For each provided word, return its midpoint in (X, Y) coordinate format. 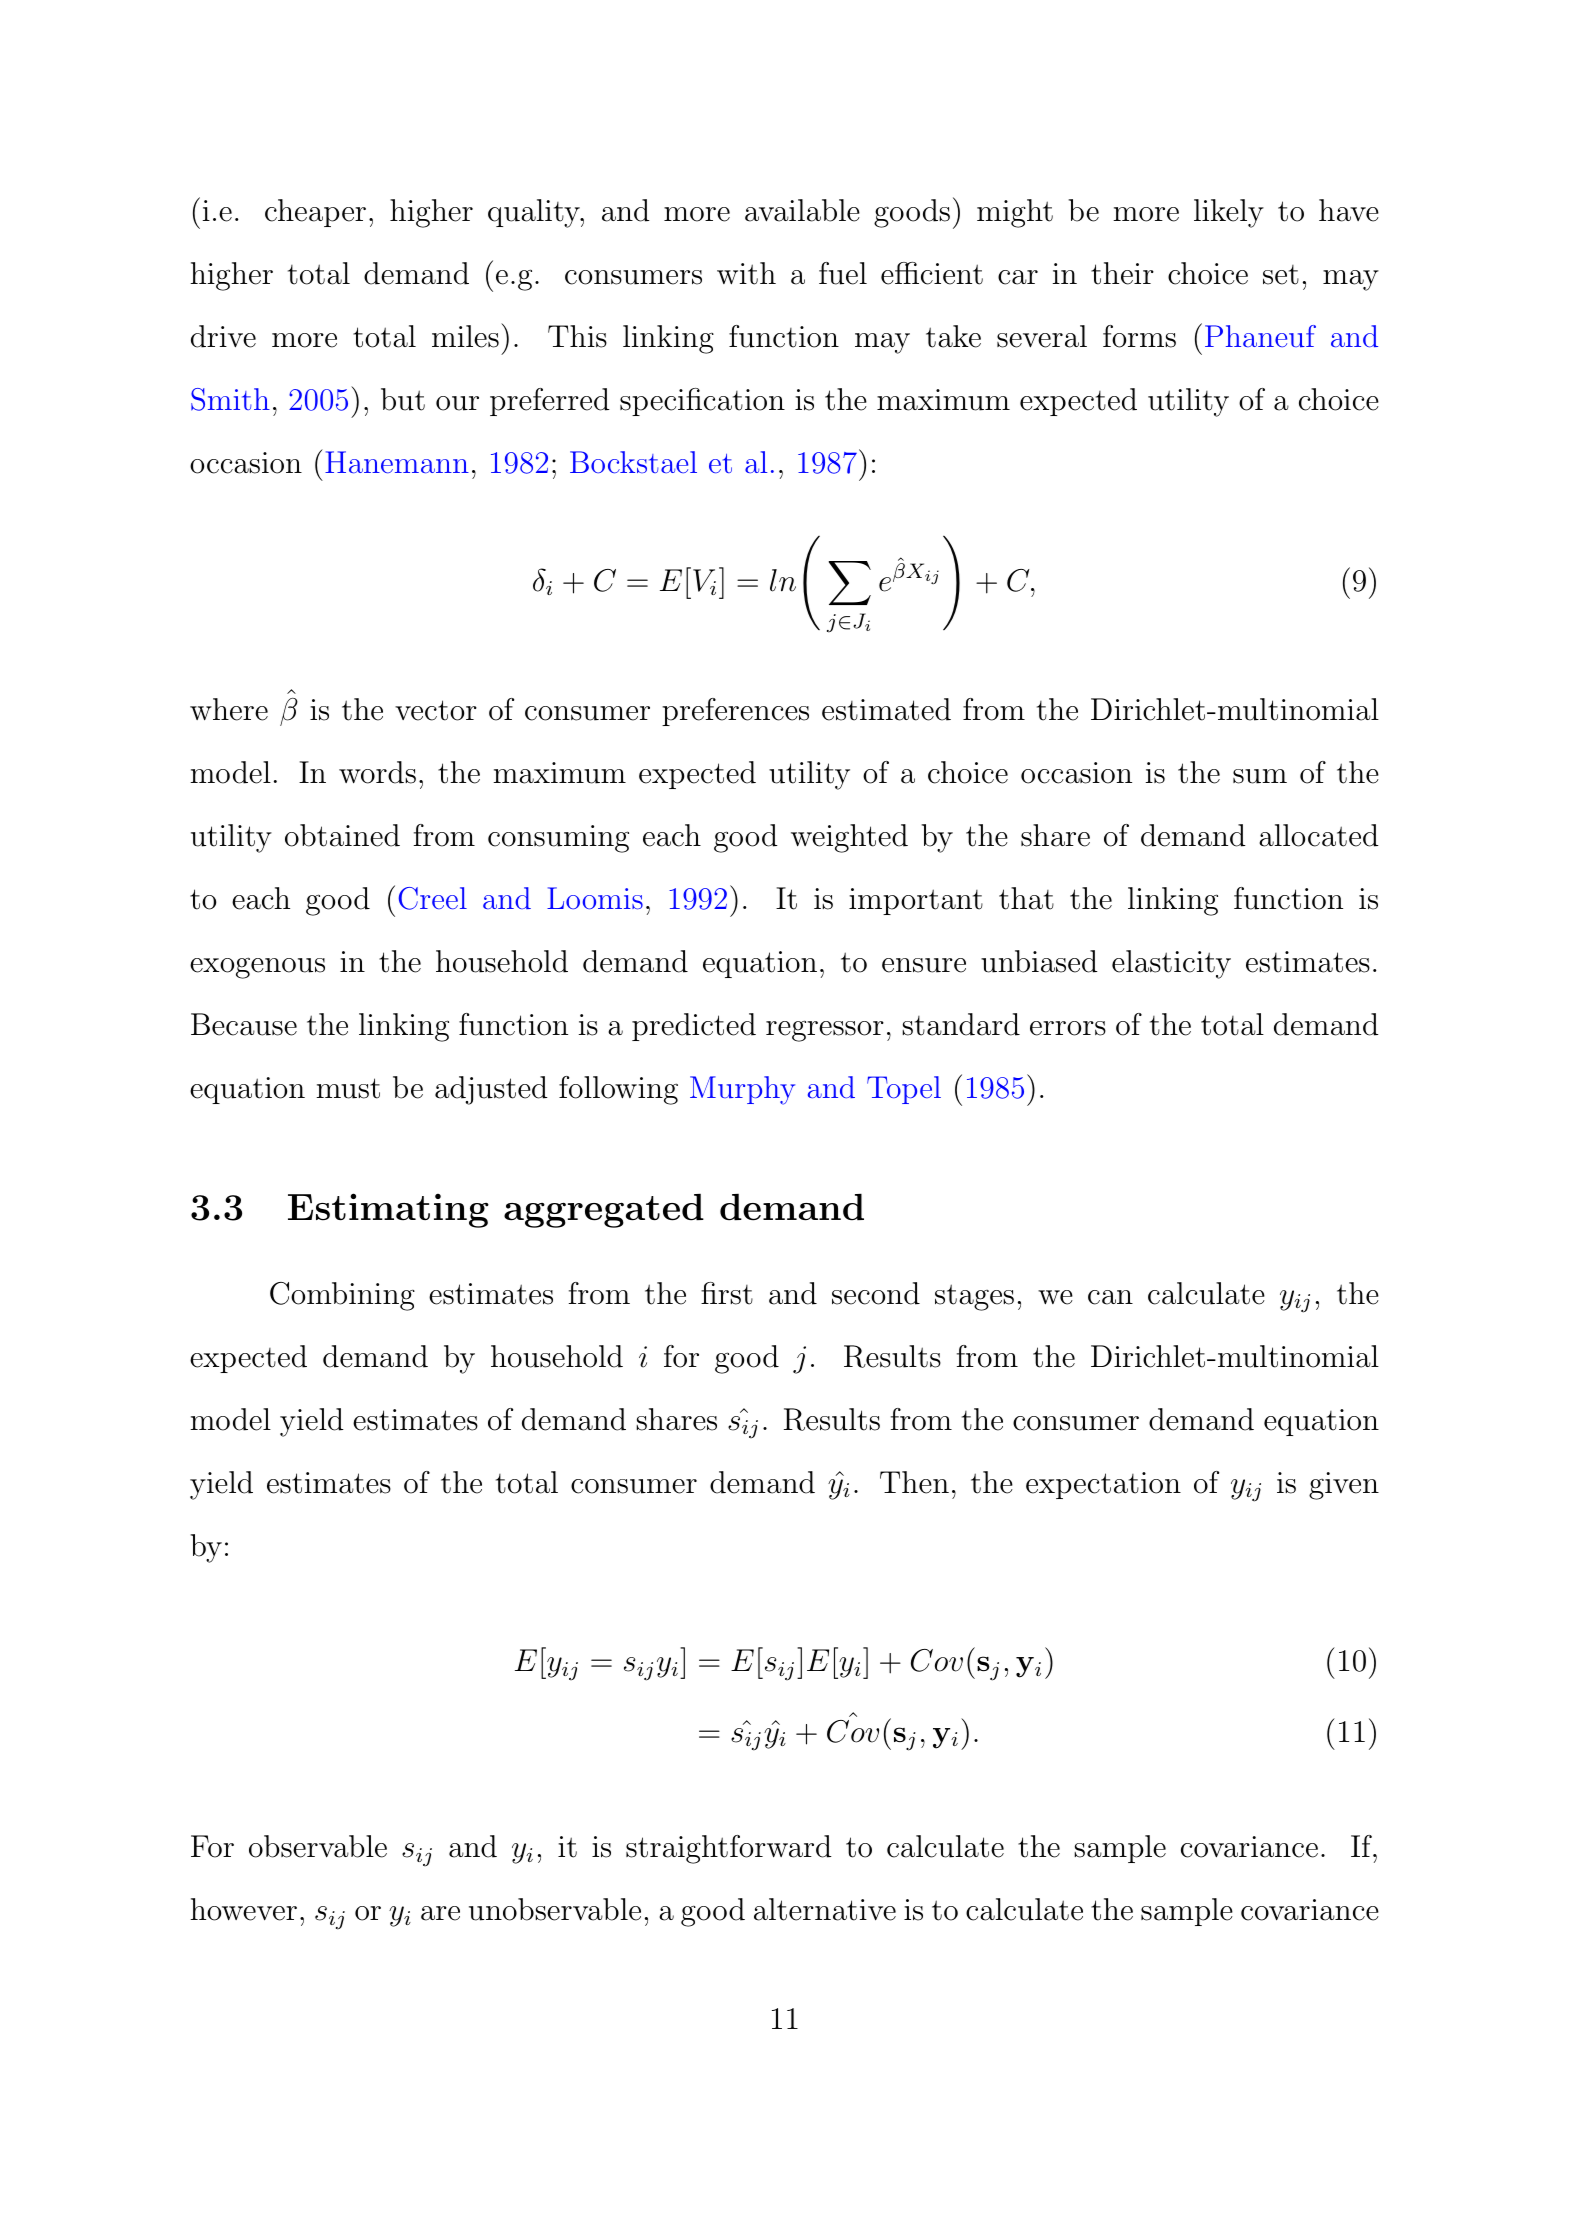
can (1110, 1297)
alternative (825, 1909)
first (727, 1293)
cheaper (315, 213)
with (746, 273)
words (377, 772)
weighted (849, 838)
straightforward (729, 1849)
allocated (1319, 835)
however (243, 1909)
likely (1229, 213)
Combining (342, 1296)
